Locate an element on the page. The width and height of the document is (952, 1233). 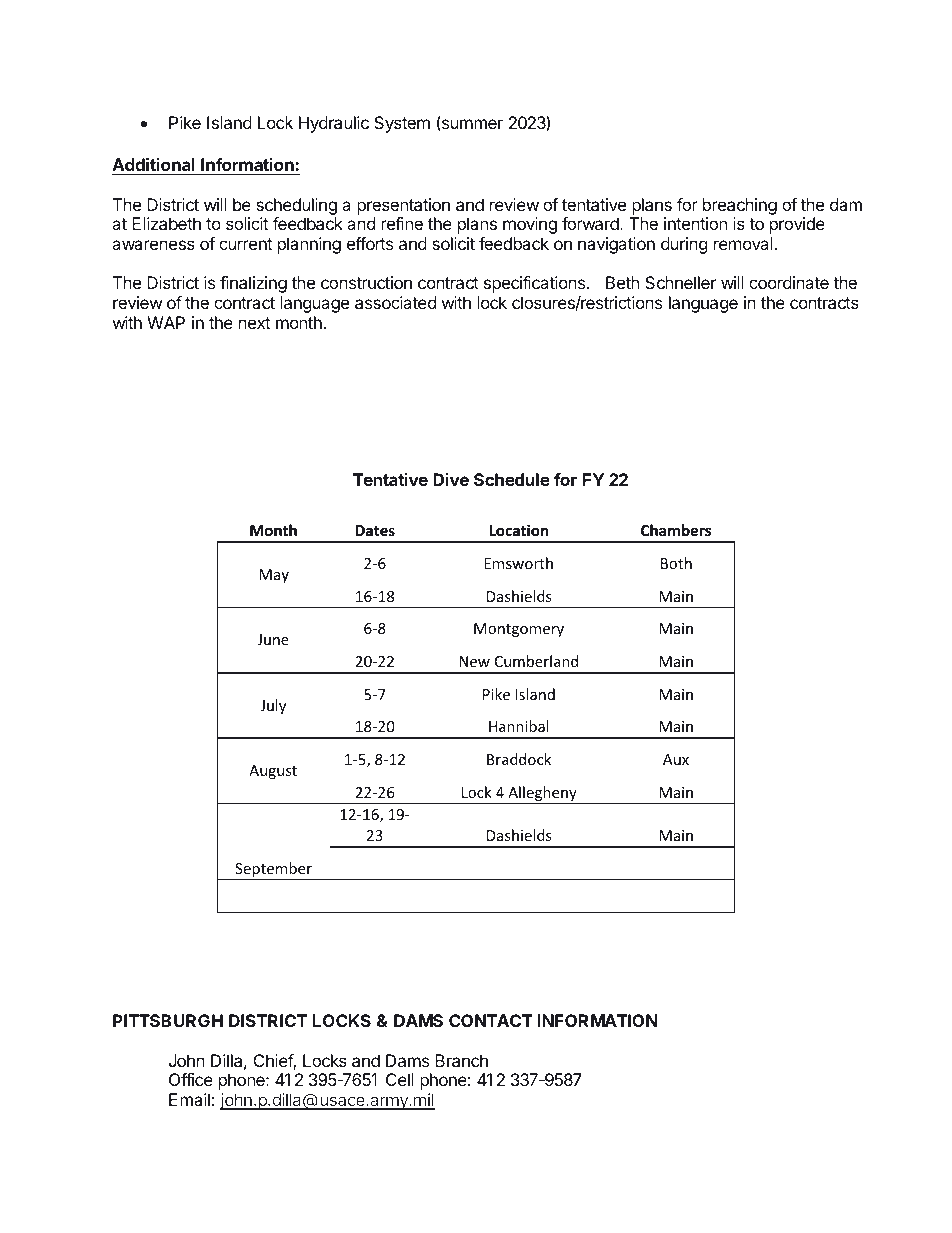
breaching is located at coordinates (740, 206).
